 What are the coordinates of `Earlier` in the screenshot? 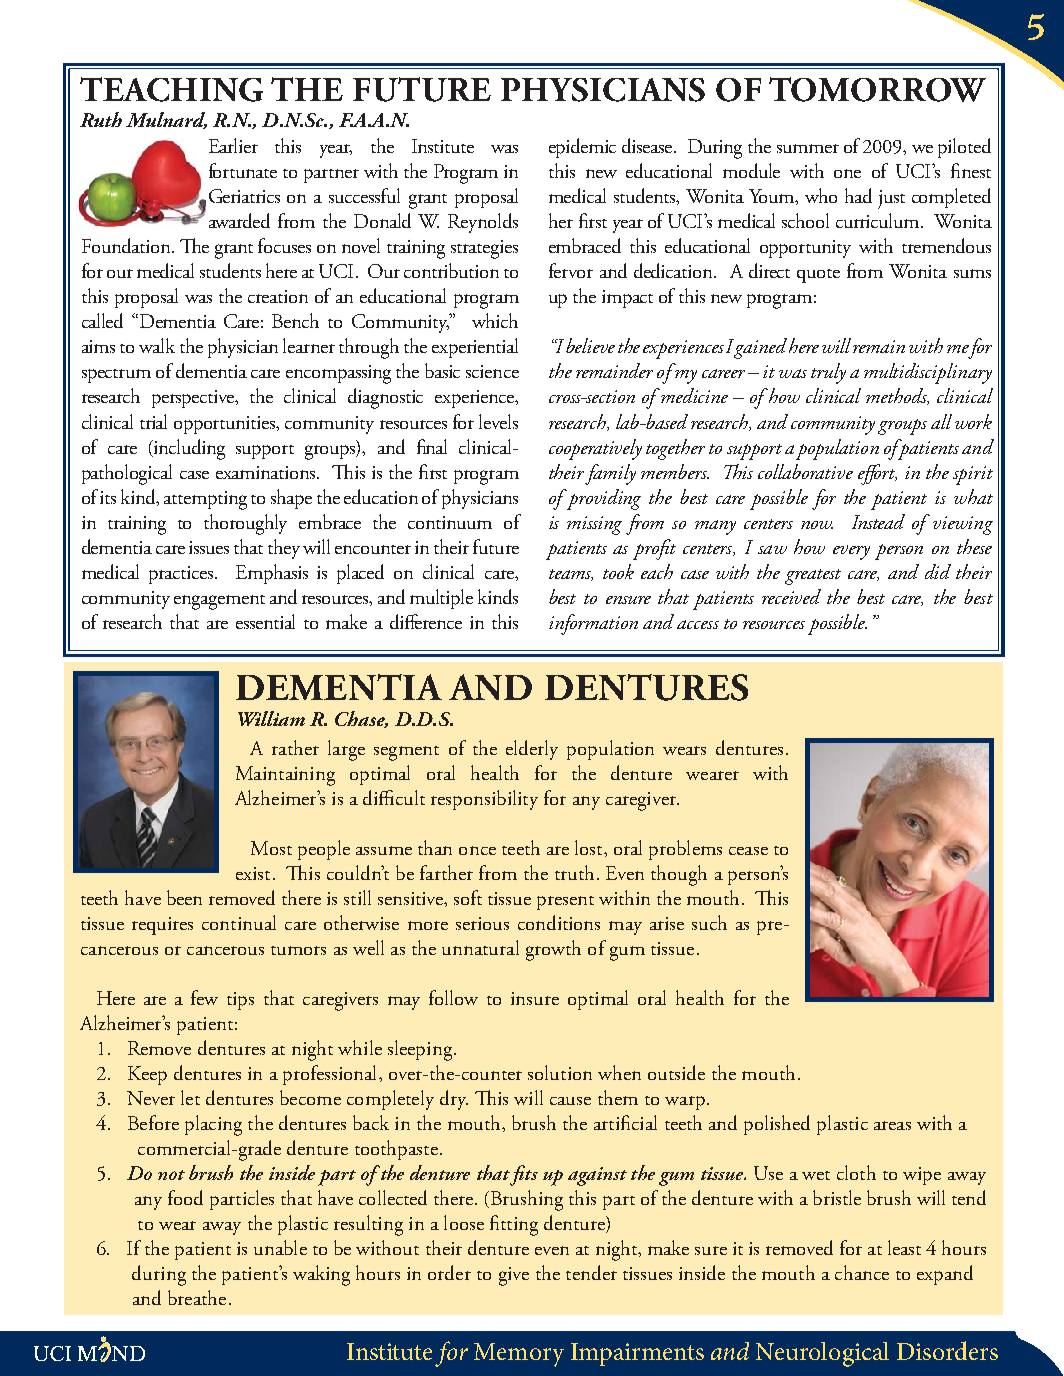 It's located at (233, 145).
